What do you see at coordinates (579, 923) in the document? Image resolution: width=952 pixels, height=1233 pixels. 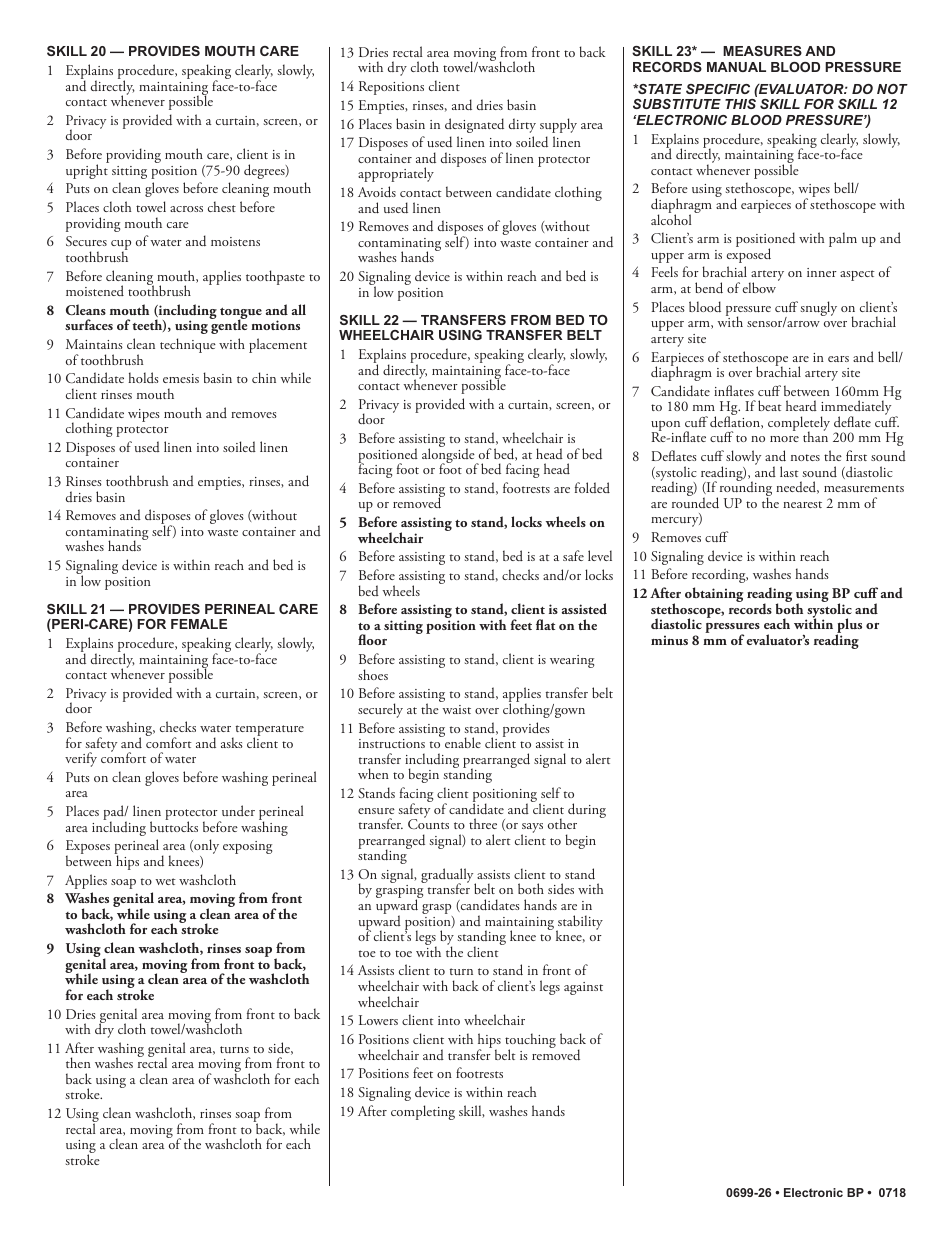 I see `stability` at bounding box center [579, 923].
